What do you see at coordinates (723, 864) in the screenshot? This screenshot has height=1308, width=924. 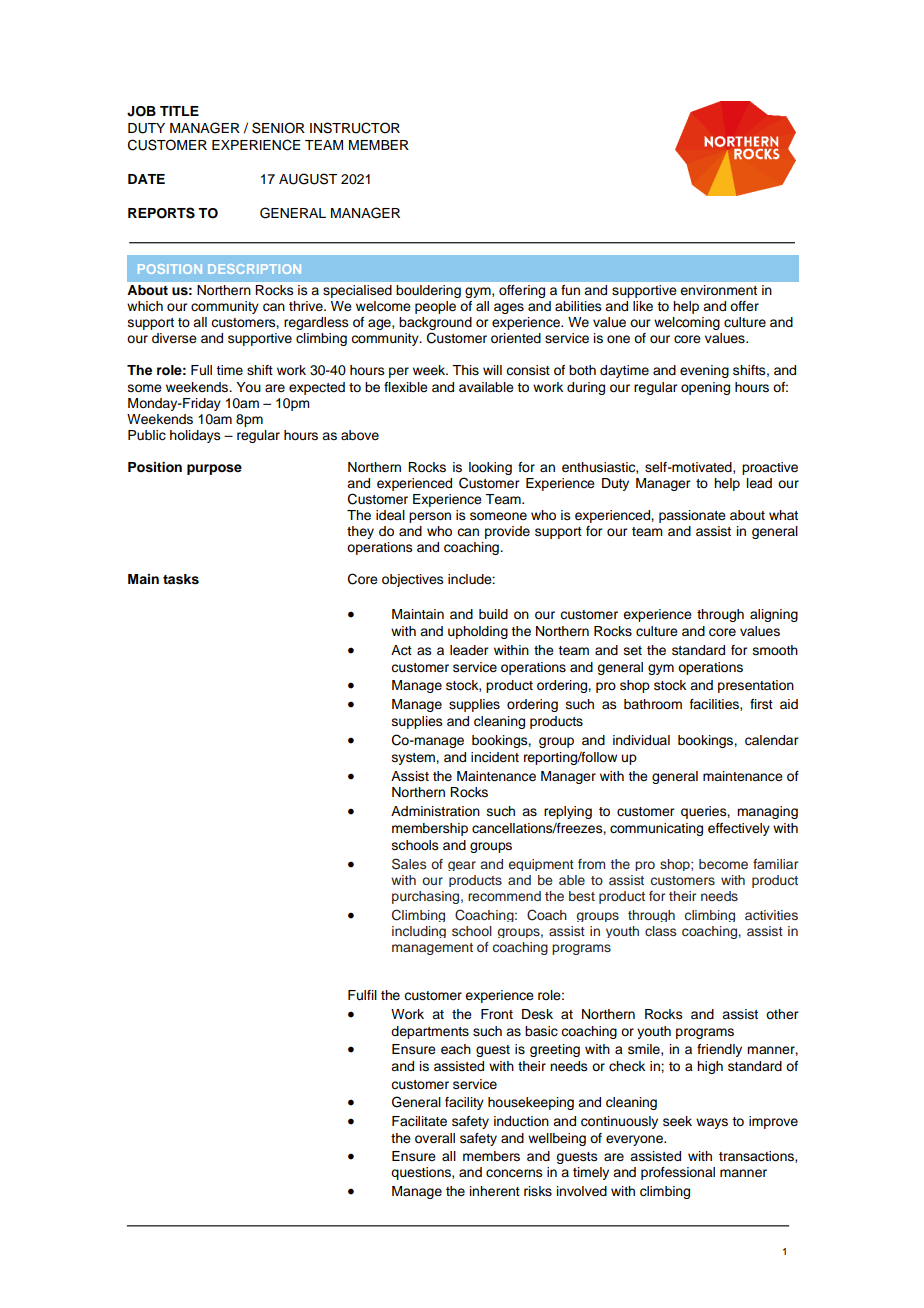 I see `become` at bounding box center [723, 864].
